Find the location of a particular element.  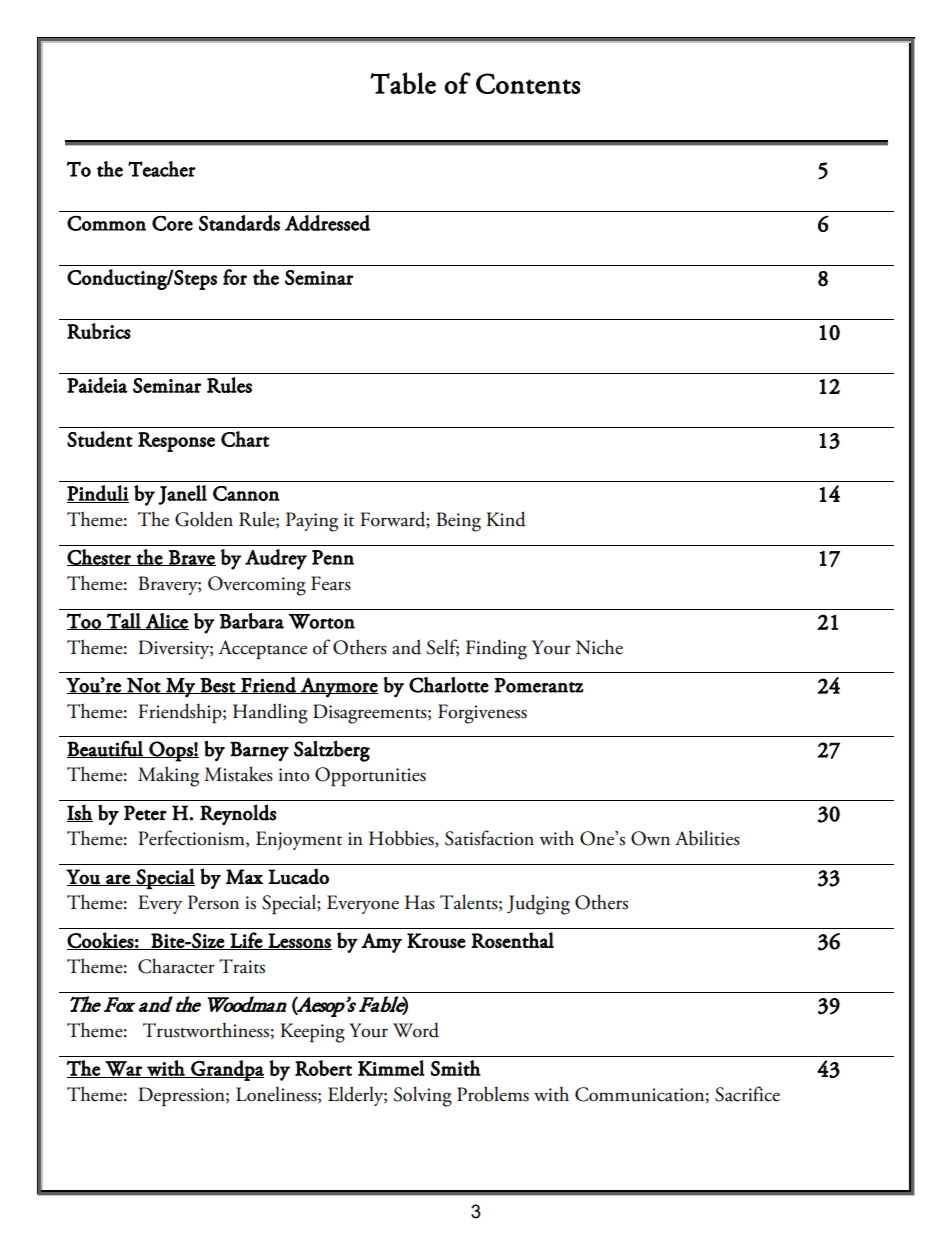

Table is located at coordinates (403, 83).
